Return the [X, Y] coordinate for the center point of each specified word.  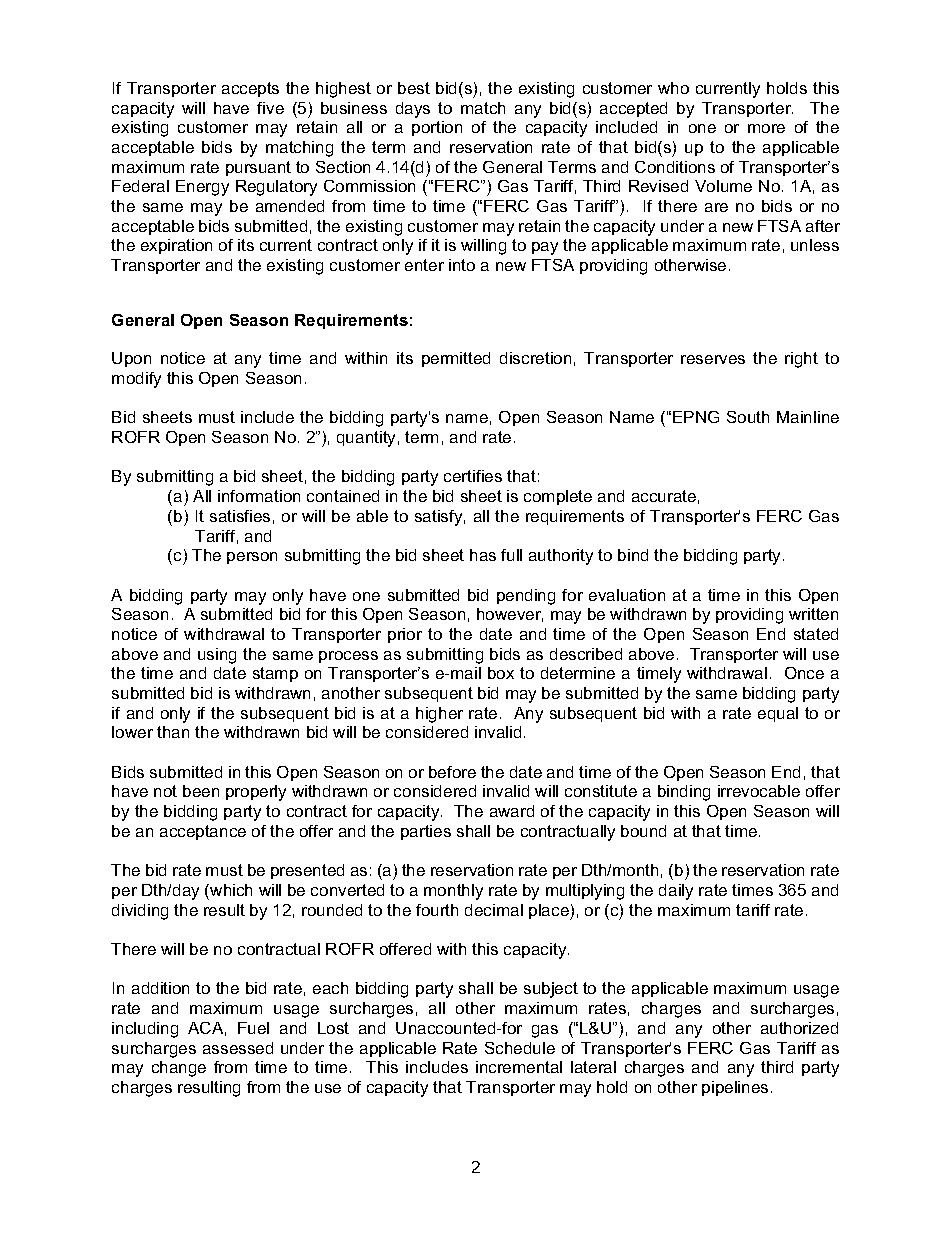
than [173, 732]
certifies [473, 476]
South [748, 417]
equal [778, 714]
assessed [238, 1048]
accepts [250, 89]
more [766, 128]
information [259, 496]
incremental [519, 1067]
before [452, 772]
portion [437, 128]
